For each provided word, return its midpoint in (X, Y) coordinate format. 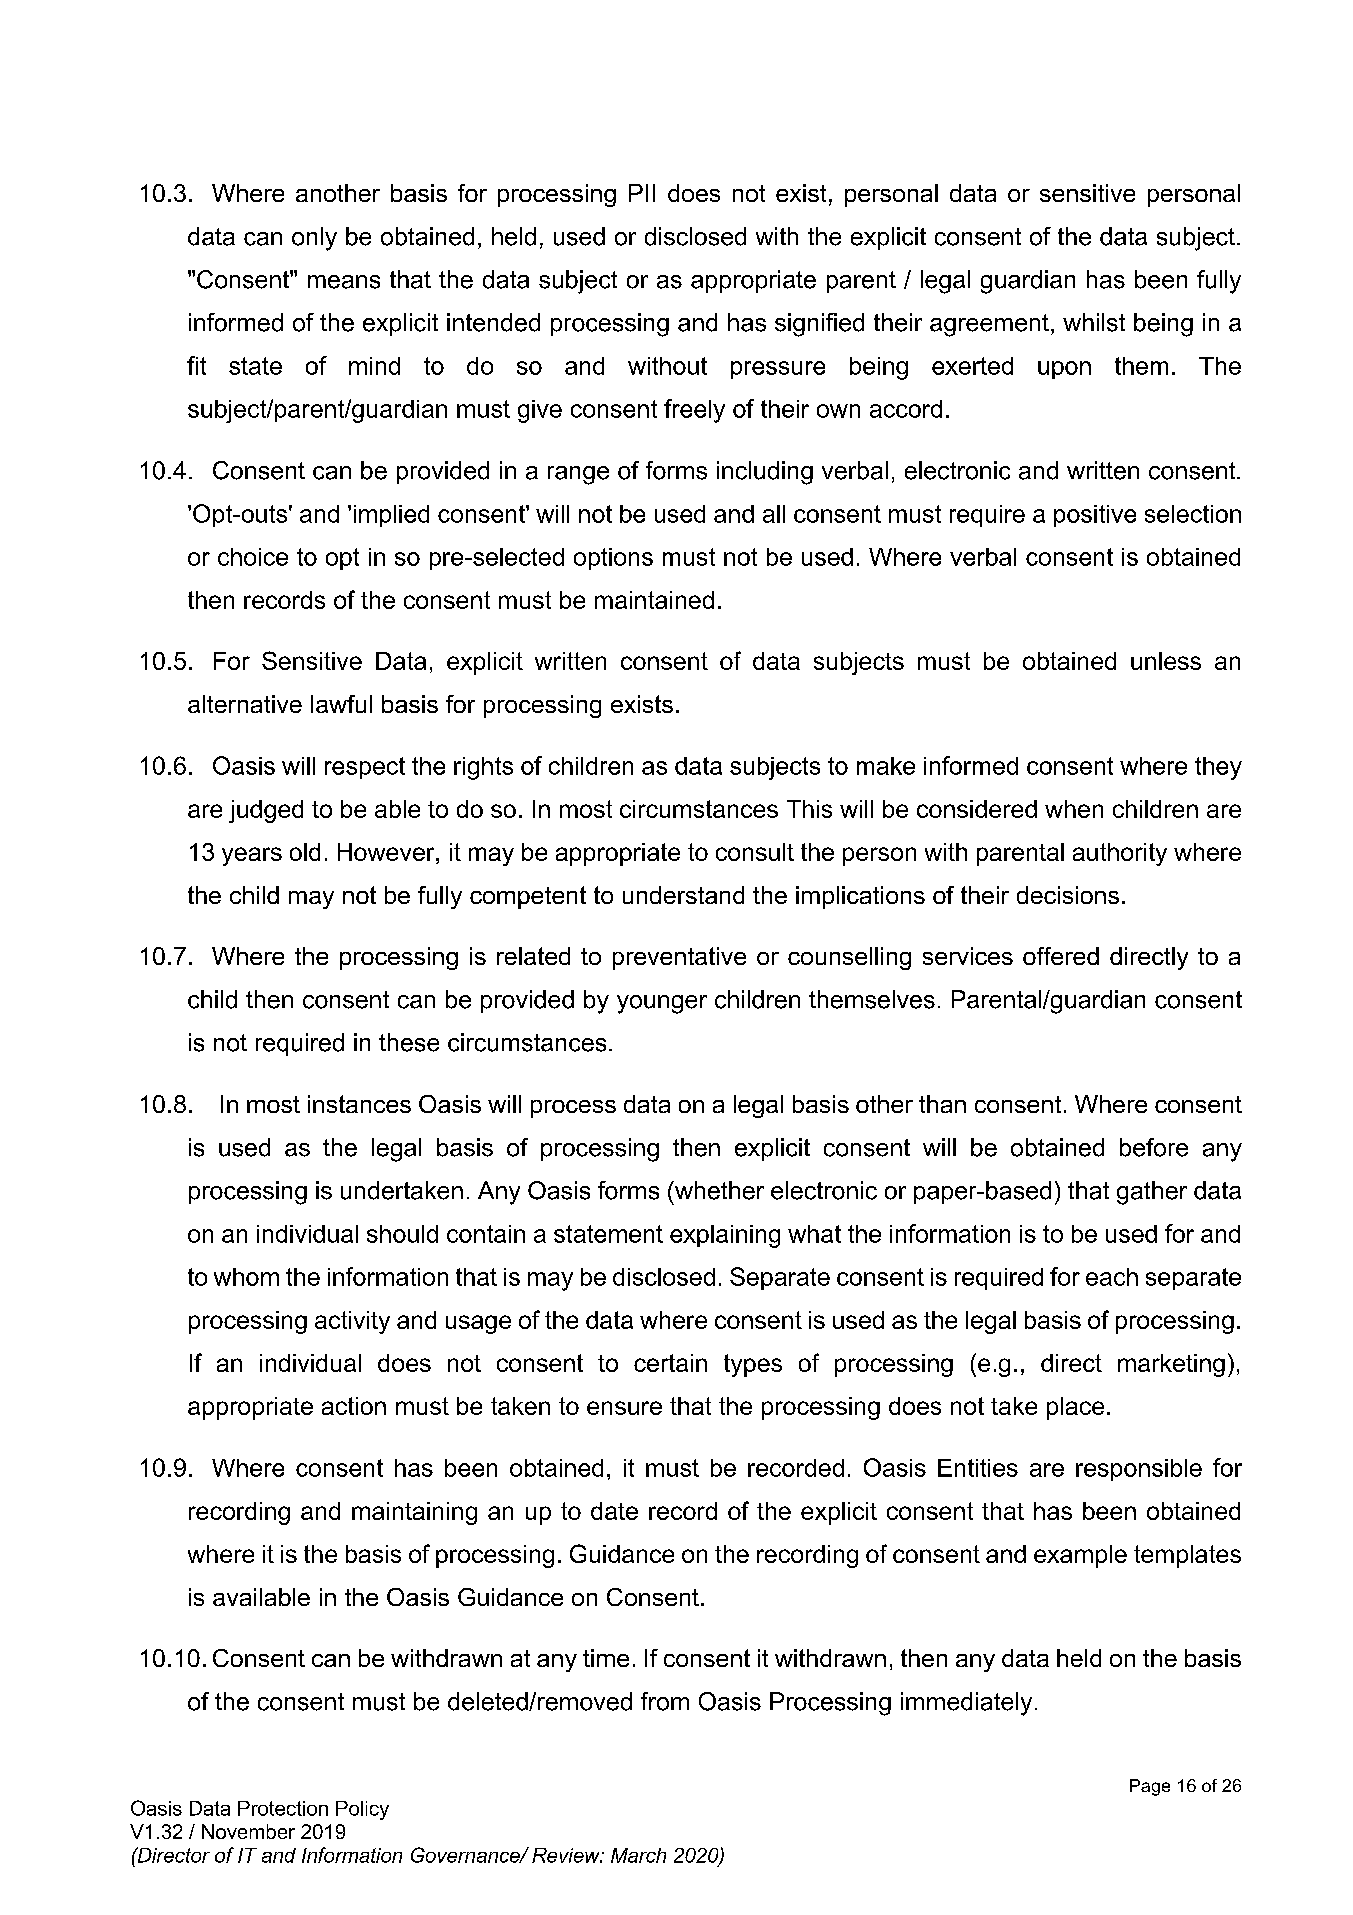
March (638, 1855)
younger (662, 1004)
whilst (1094, 322)
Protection (283, 1808)
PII (642, 193)
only (314, 239)
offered (1061, 956)
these (409, 1042)
